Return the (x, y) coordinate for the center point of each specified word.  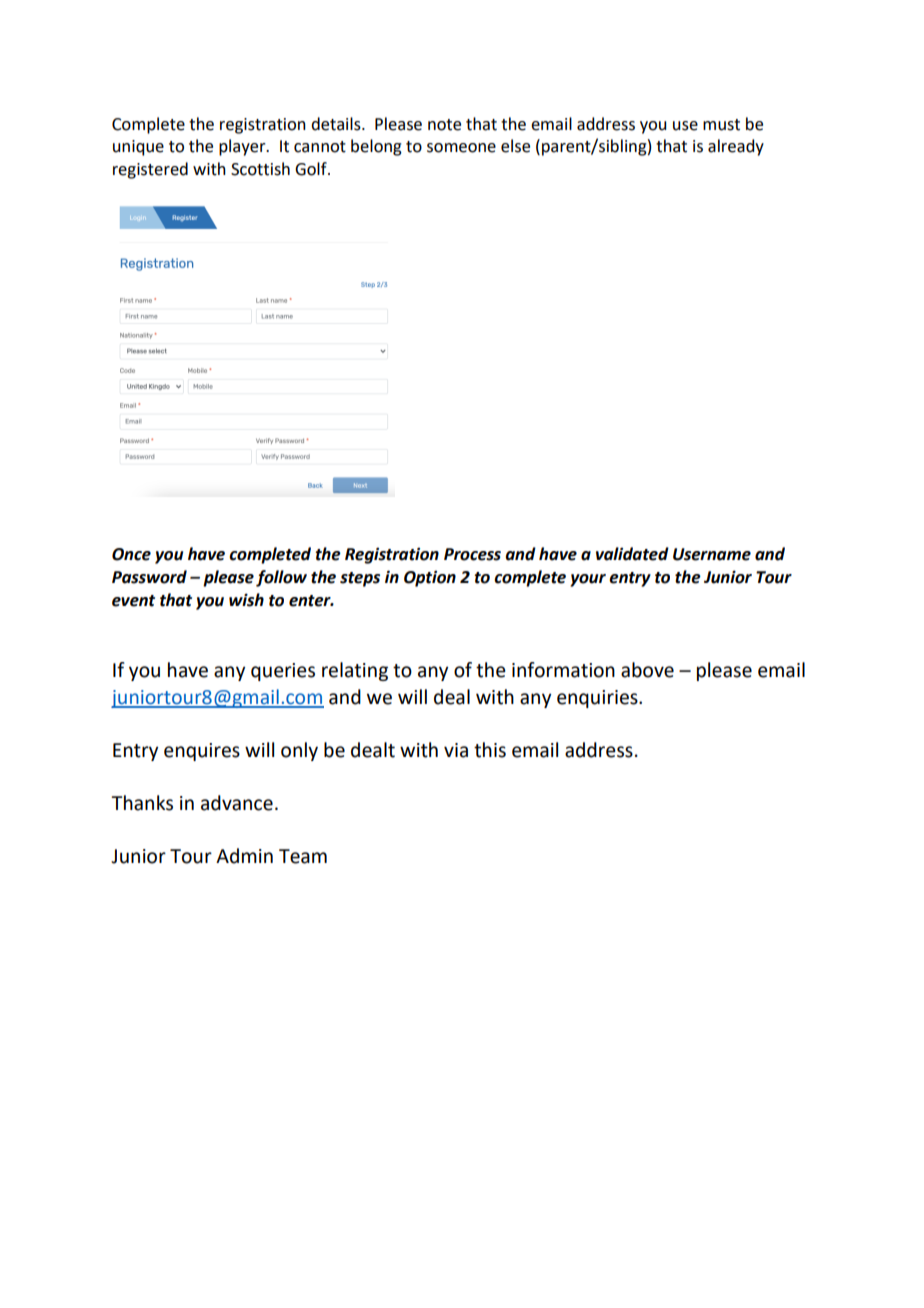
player (243, 147)
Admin (244, 856)
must (721, 125)
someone (461, 148)
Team (303, 856)
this (490, 750)
